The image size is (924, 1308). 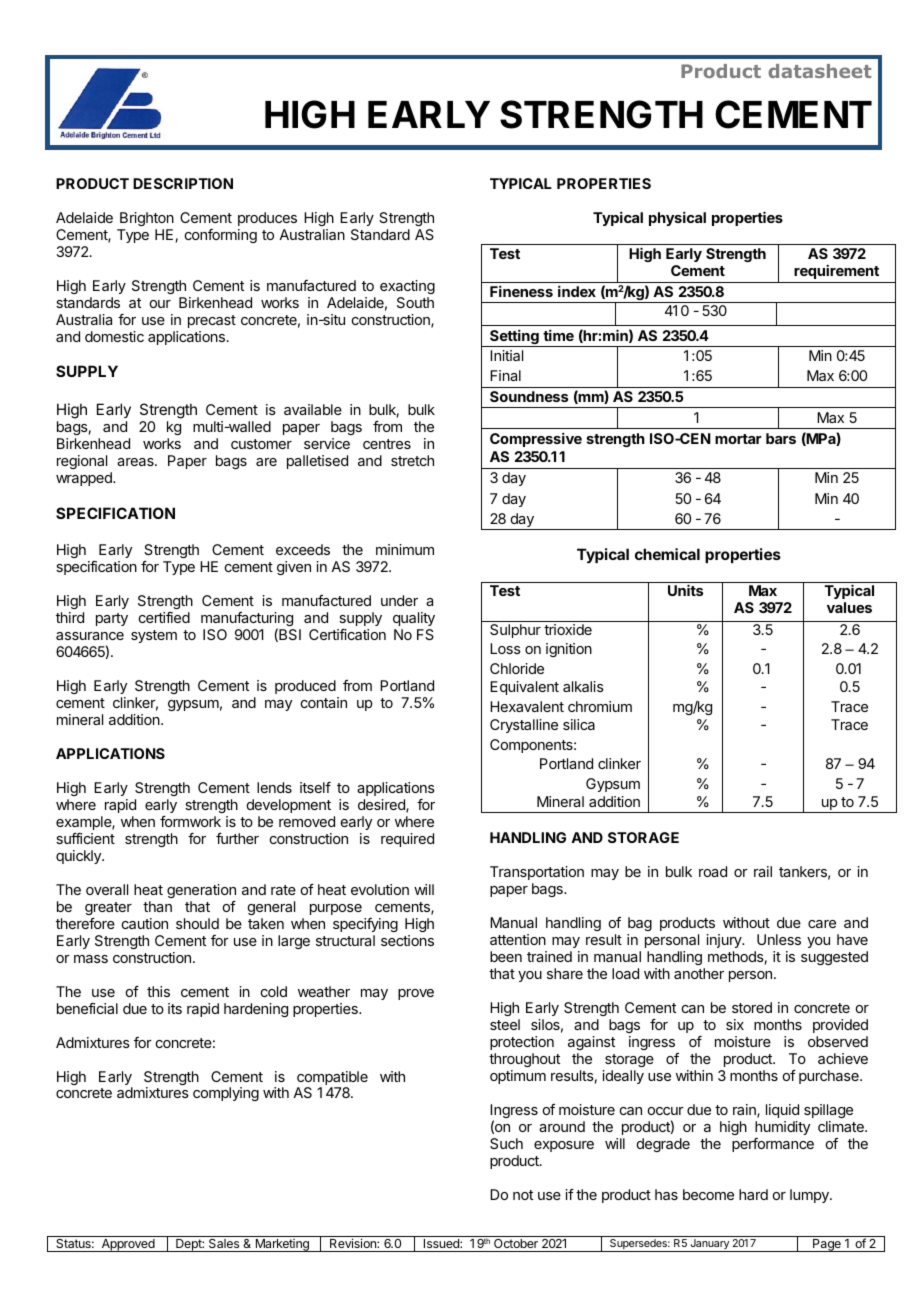 I want to click on system, so click(x=154, y=636).
